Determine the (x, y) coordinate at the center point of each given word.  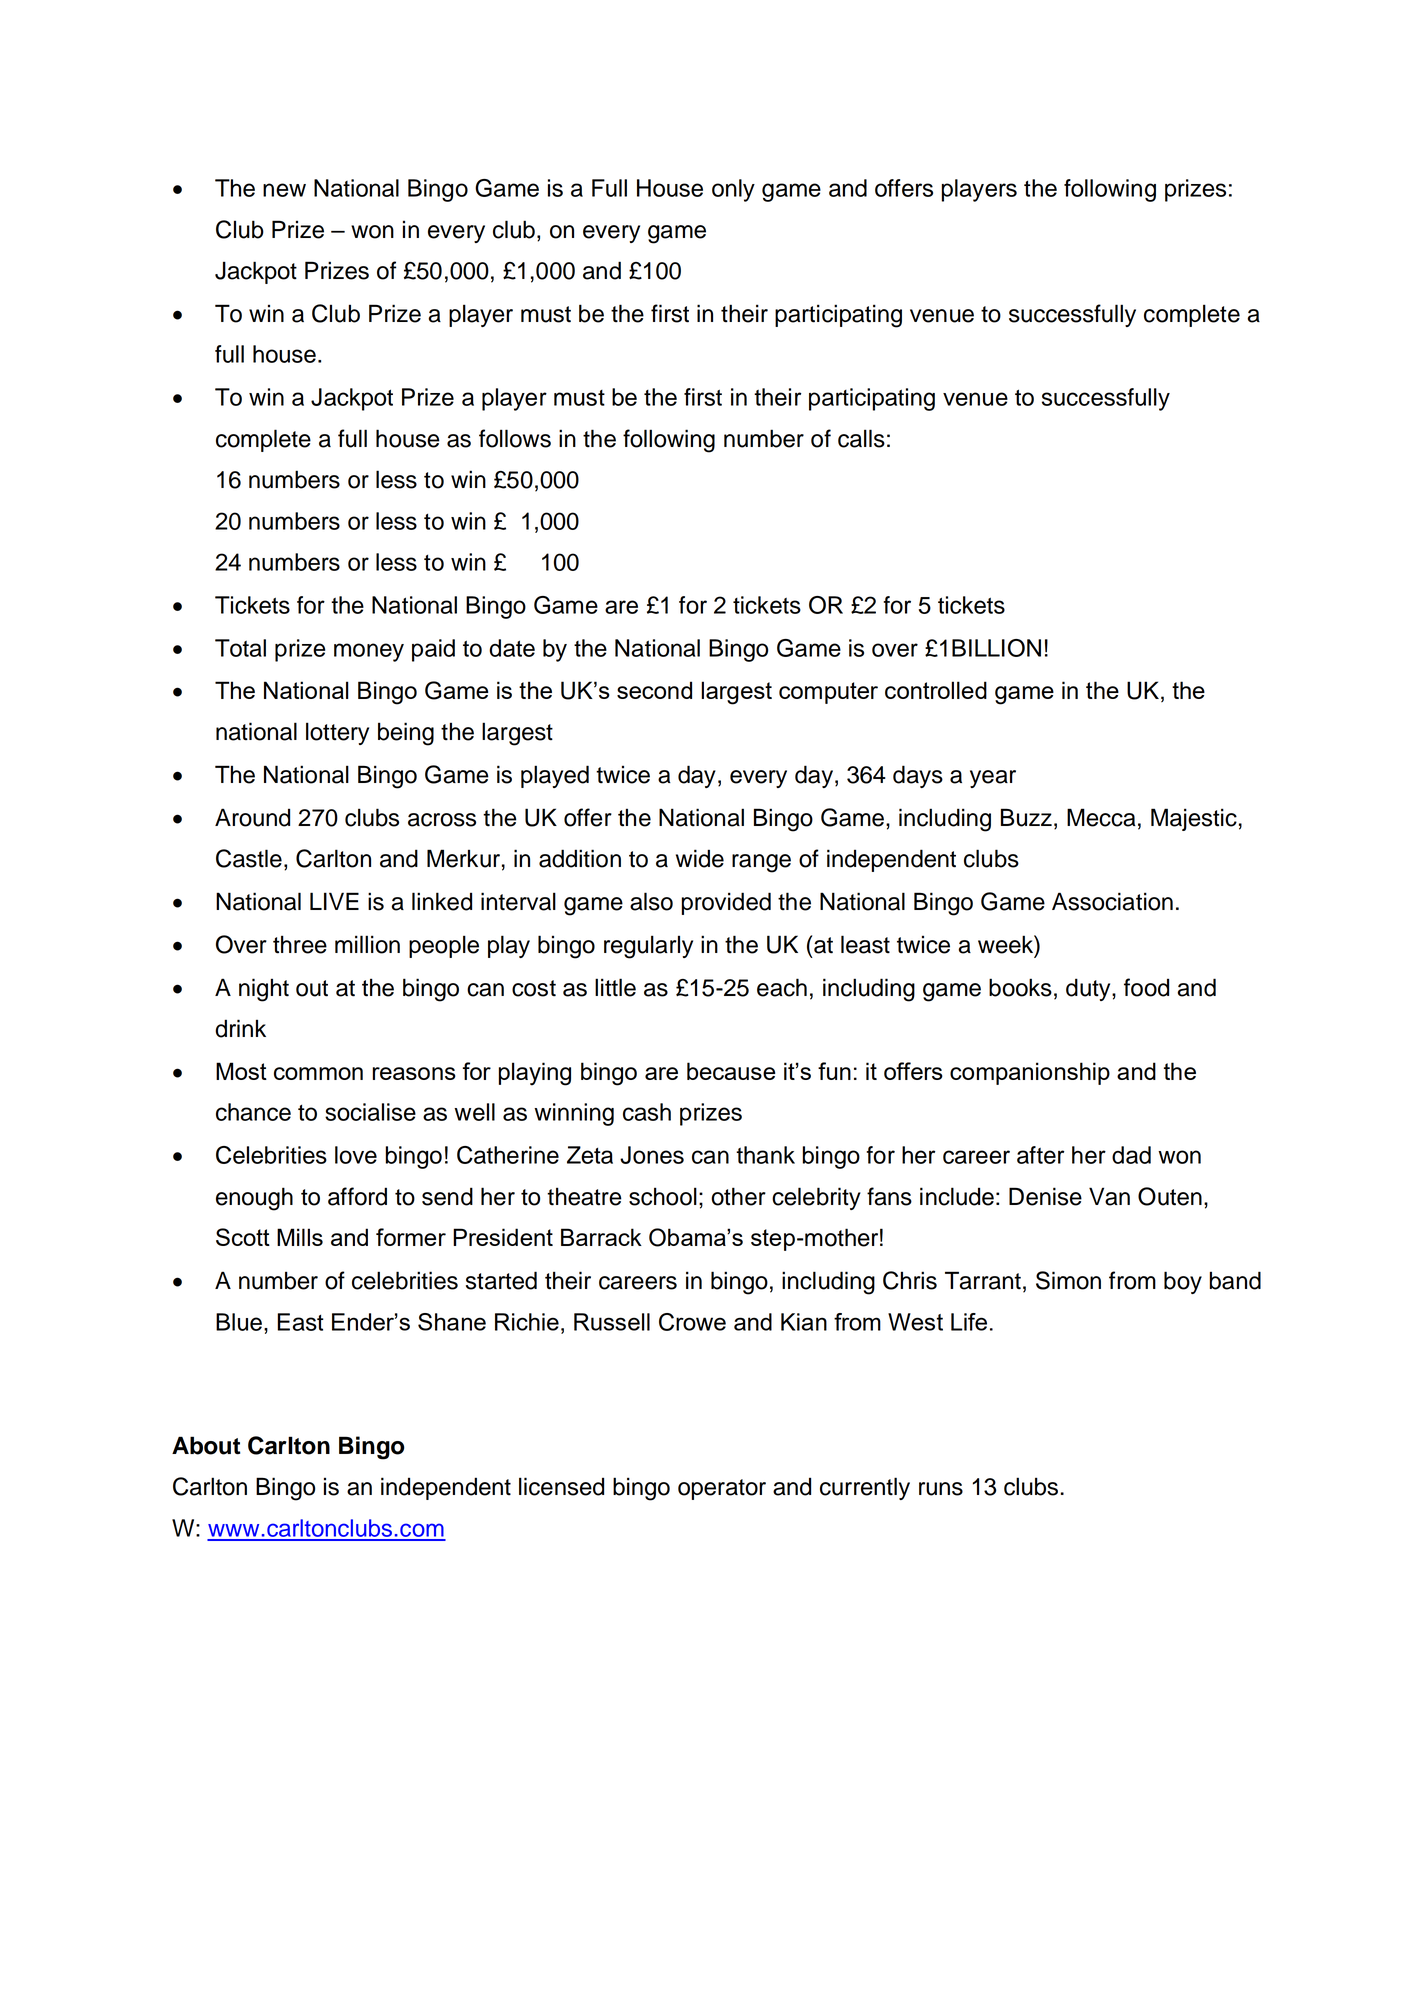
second (654, 690)
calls (861, 438)
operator (722, 1489)
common (318, 1073)
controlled (936, 690)
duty (1089, 989)
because (731, 1071)
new (284, 190)
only (733, 190)
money (369, 652)
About (206, 1445)
